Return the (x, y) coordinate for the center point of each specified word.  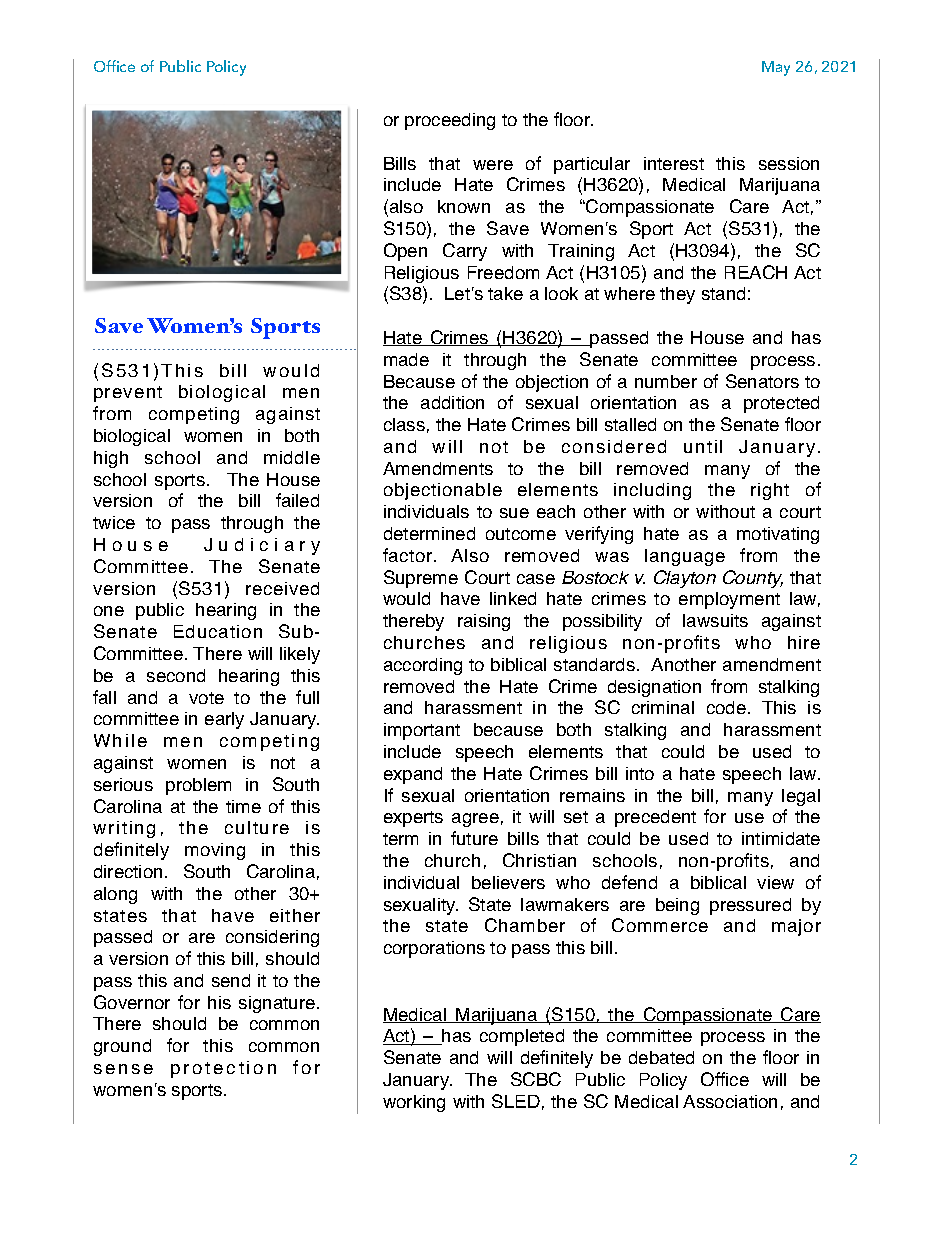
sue (514, 513)
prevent (128, 394)
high (111, 459)
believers (508, 882)
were (493, 165)
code (726, 707)
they (677, 295)
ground (122, 1047)
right (770, 491)
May (776, 68)
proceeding (450, 121)
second (176, 675)
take (505, 293)
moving (215, 851)
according (423, 666)
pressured (750, 906)
